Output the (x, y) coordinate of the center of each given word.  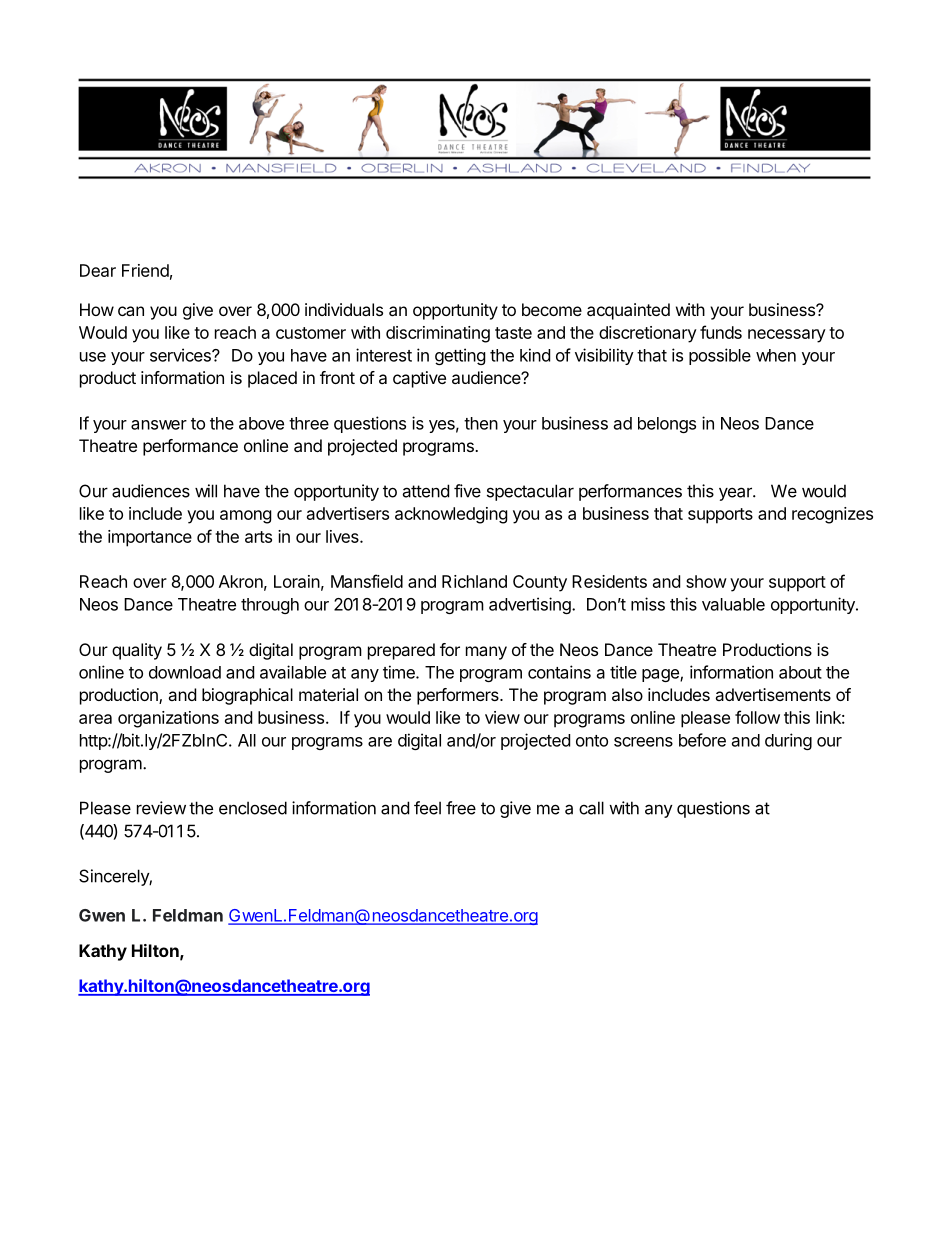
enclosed (253, 808)
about (800, 672)
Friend (145, 270)
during (788, 741)
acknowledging (451, 515)
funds (721, 332)
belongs (667, 425)
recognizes (832, 515)
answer (159, 425)
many (486, 653)
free (461, 808)
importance (150, 538)
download (185, 672)
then (481, 423)
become (552, 309)
